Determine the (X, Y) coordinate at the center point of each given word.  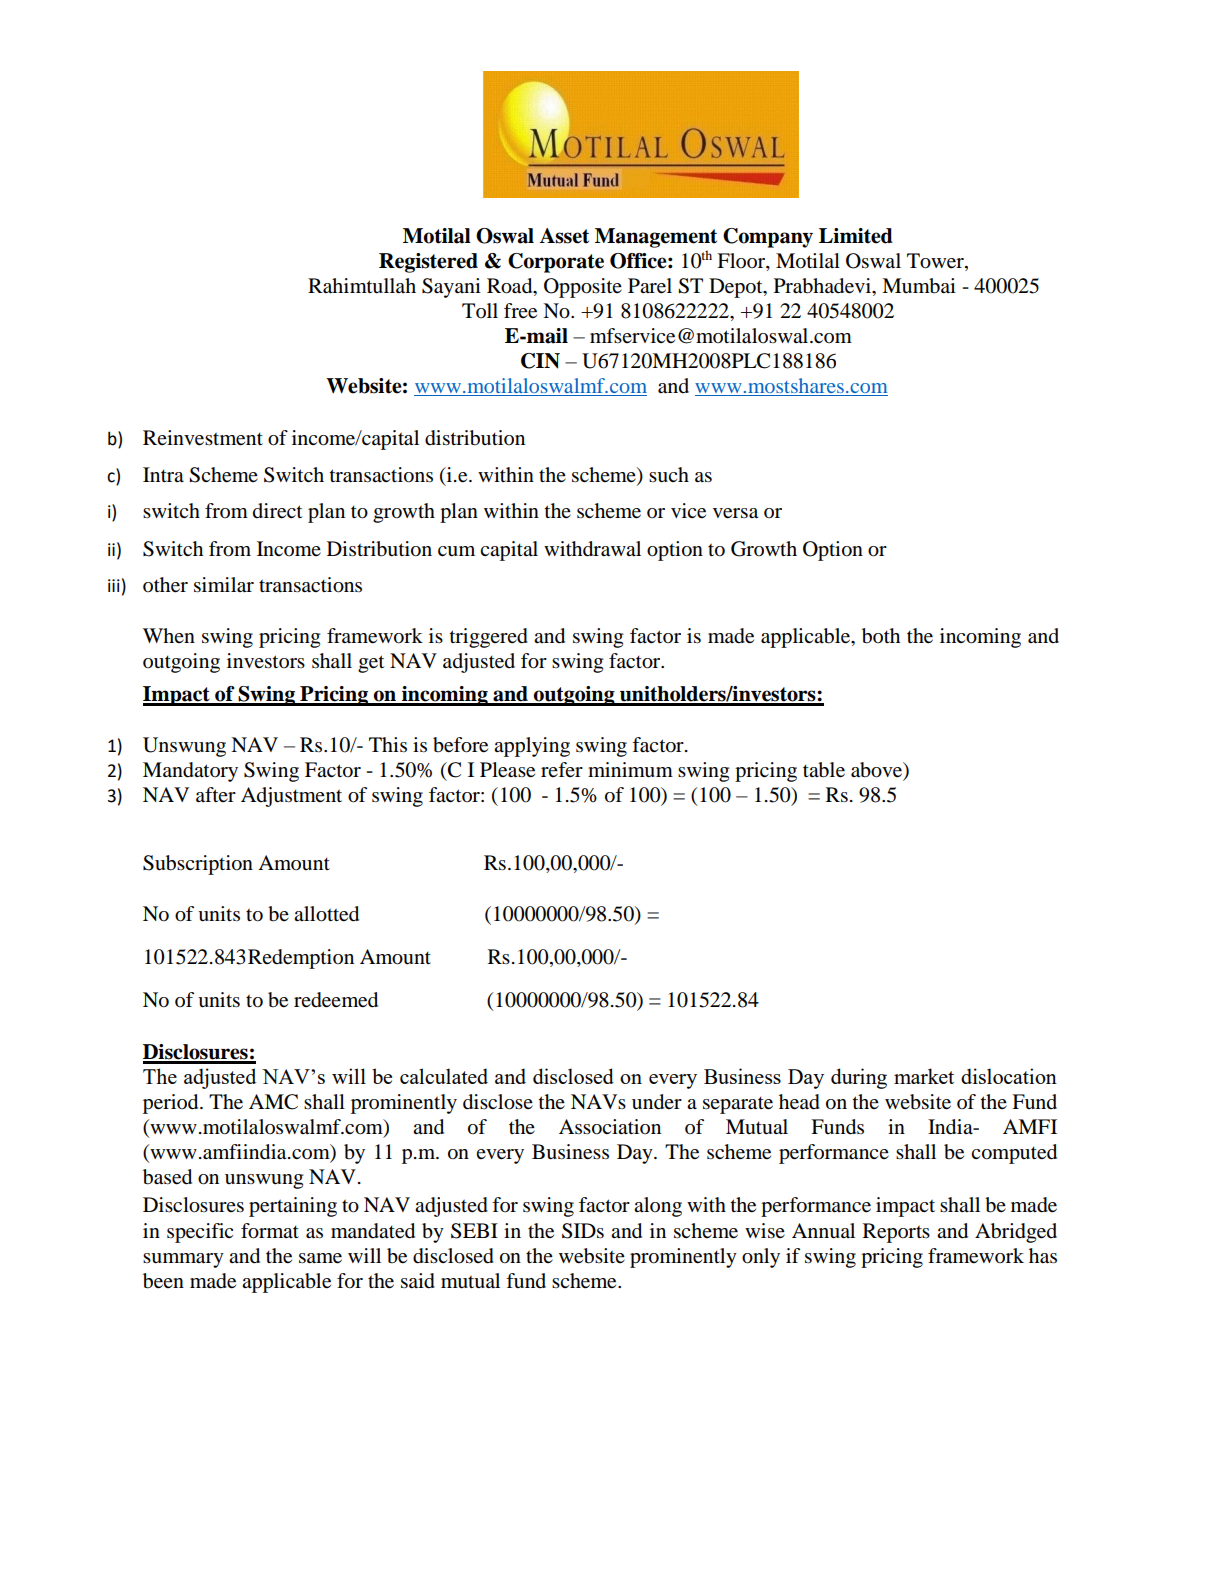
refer (562, 769)
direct (278, 511)
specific (200, 1233)
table (824, 770)
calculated (444, 1076)
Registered (428, 263)
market (924, 1076)
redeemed (336, 1000)
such (669, 475)
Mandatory (190, 772)
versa (735, 513)
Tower (936, 261)
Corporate (556, 263)
